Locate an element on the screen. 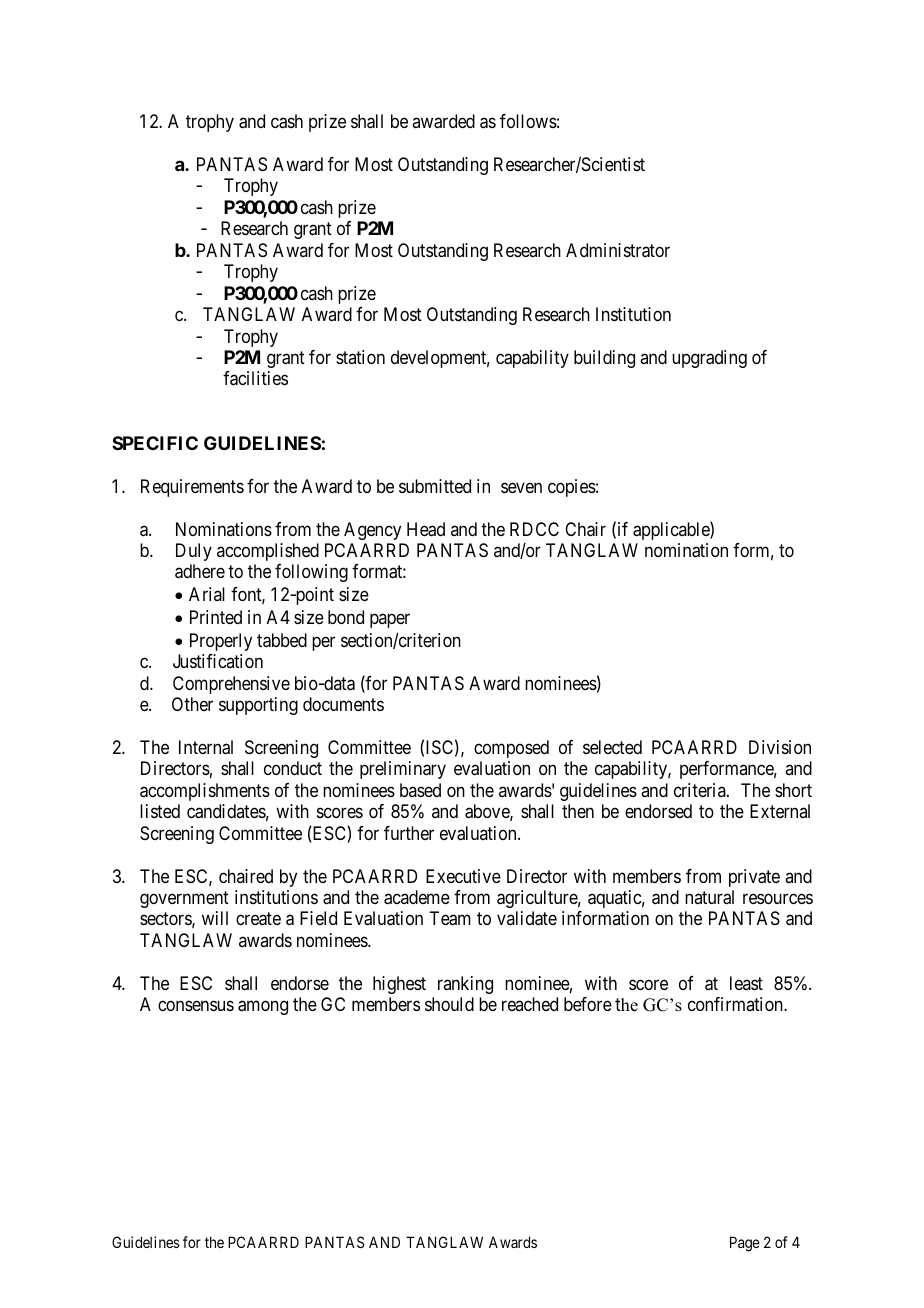 The width and height of the screenshot is (924, 1308). Requirements is located at coordinates (192, 488).
